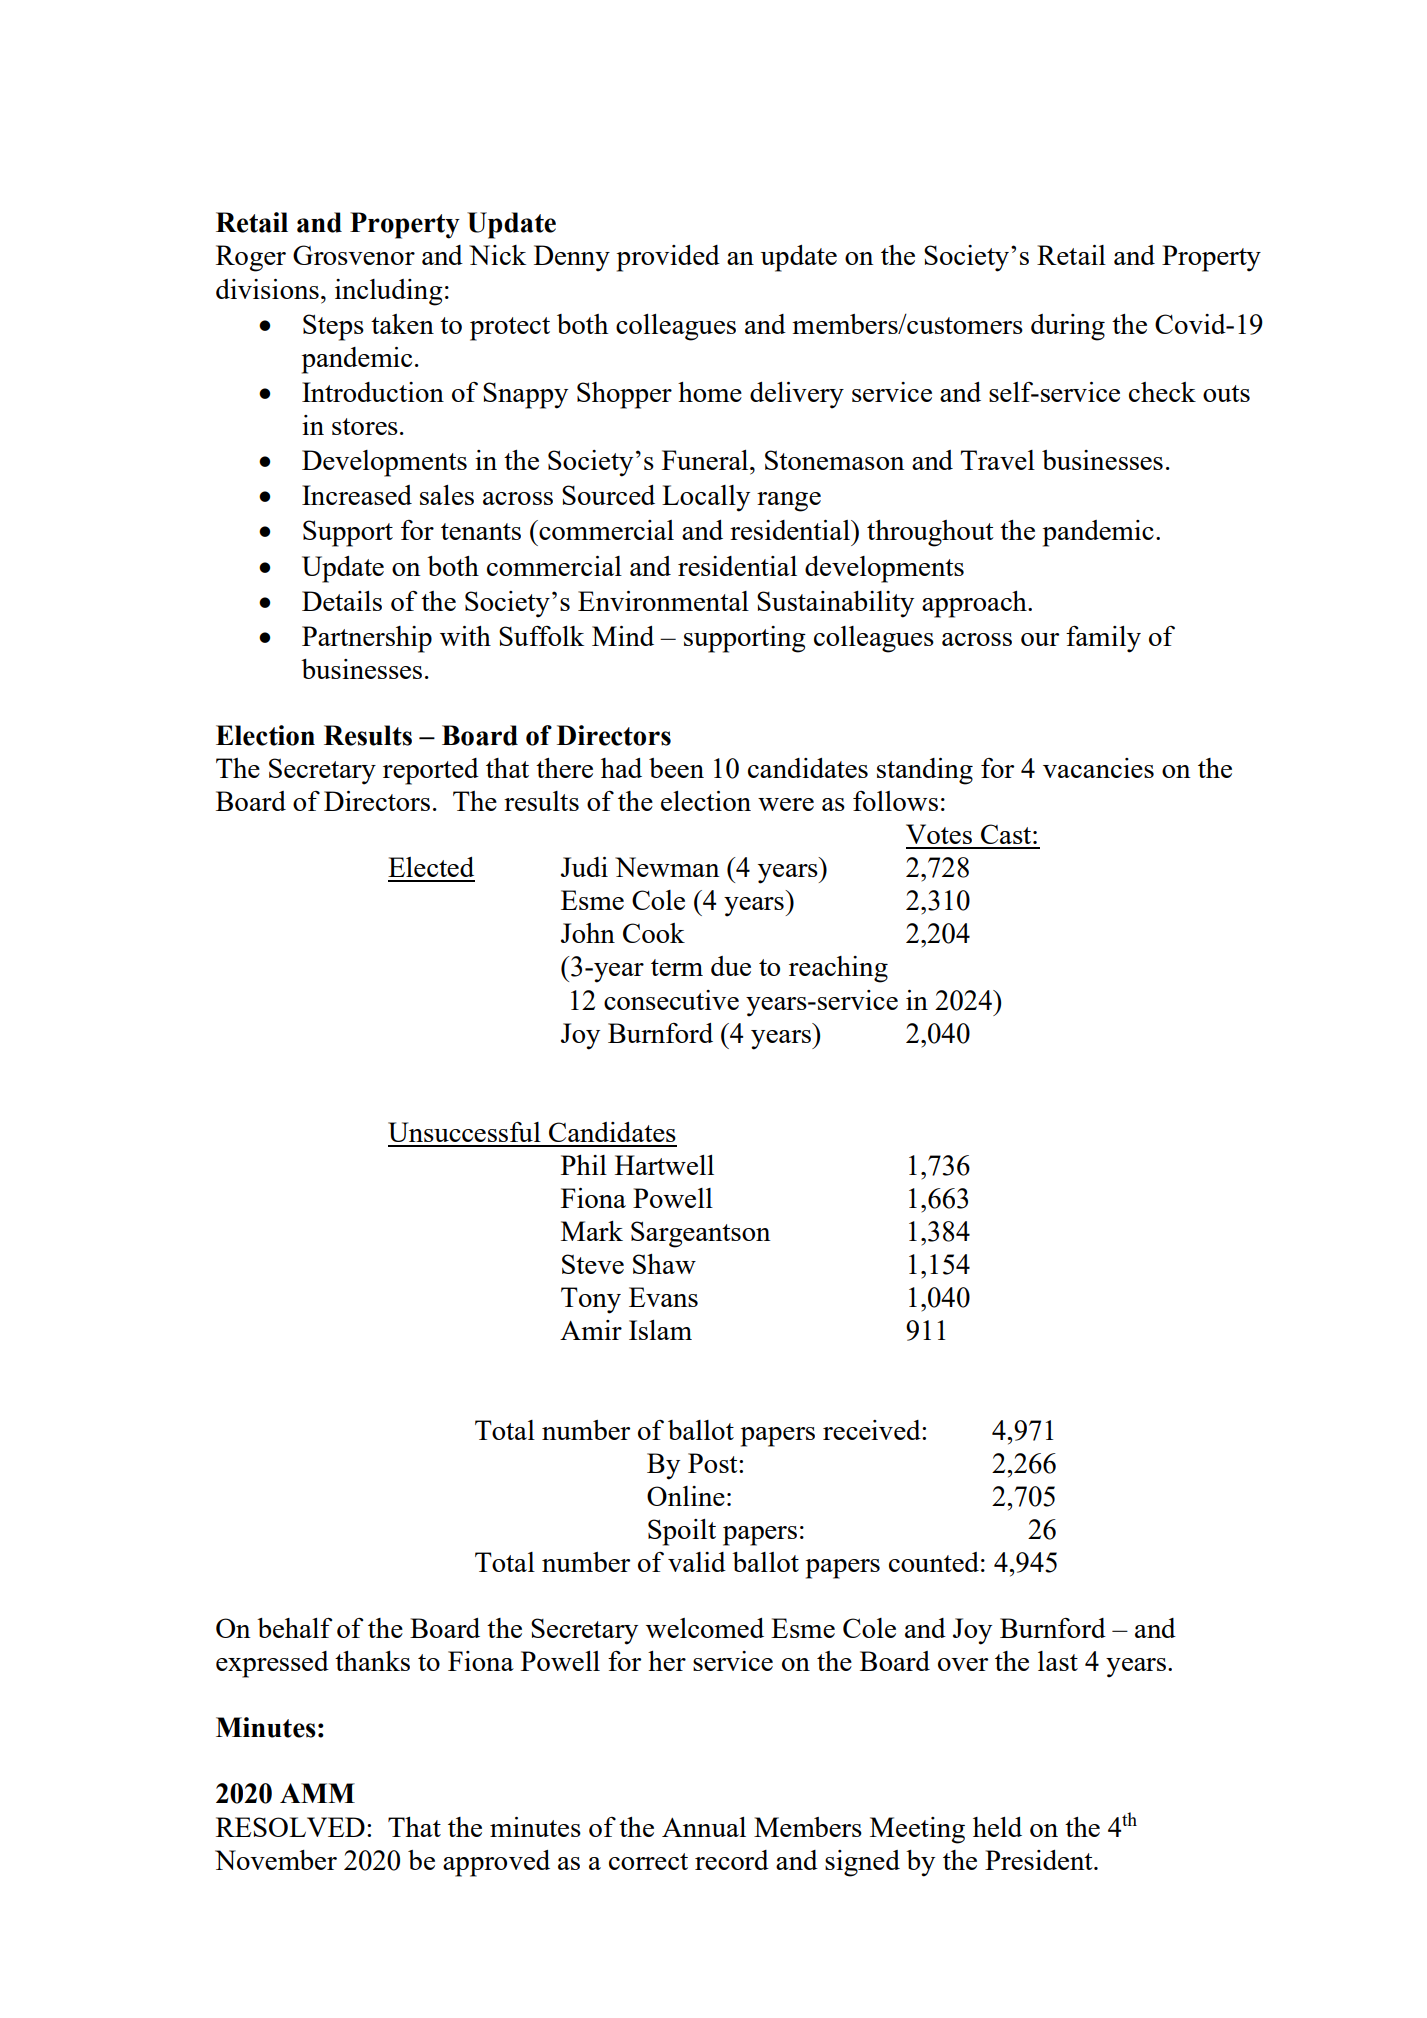  I want to click on AMM, so click(317, 1793).
